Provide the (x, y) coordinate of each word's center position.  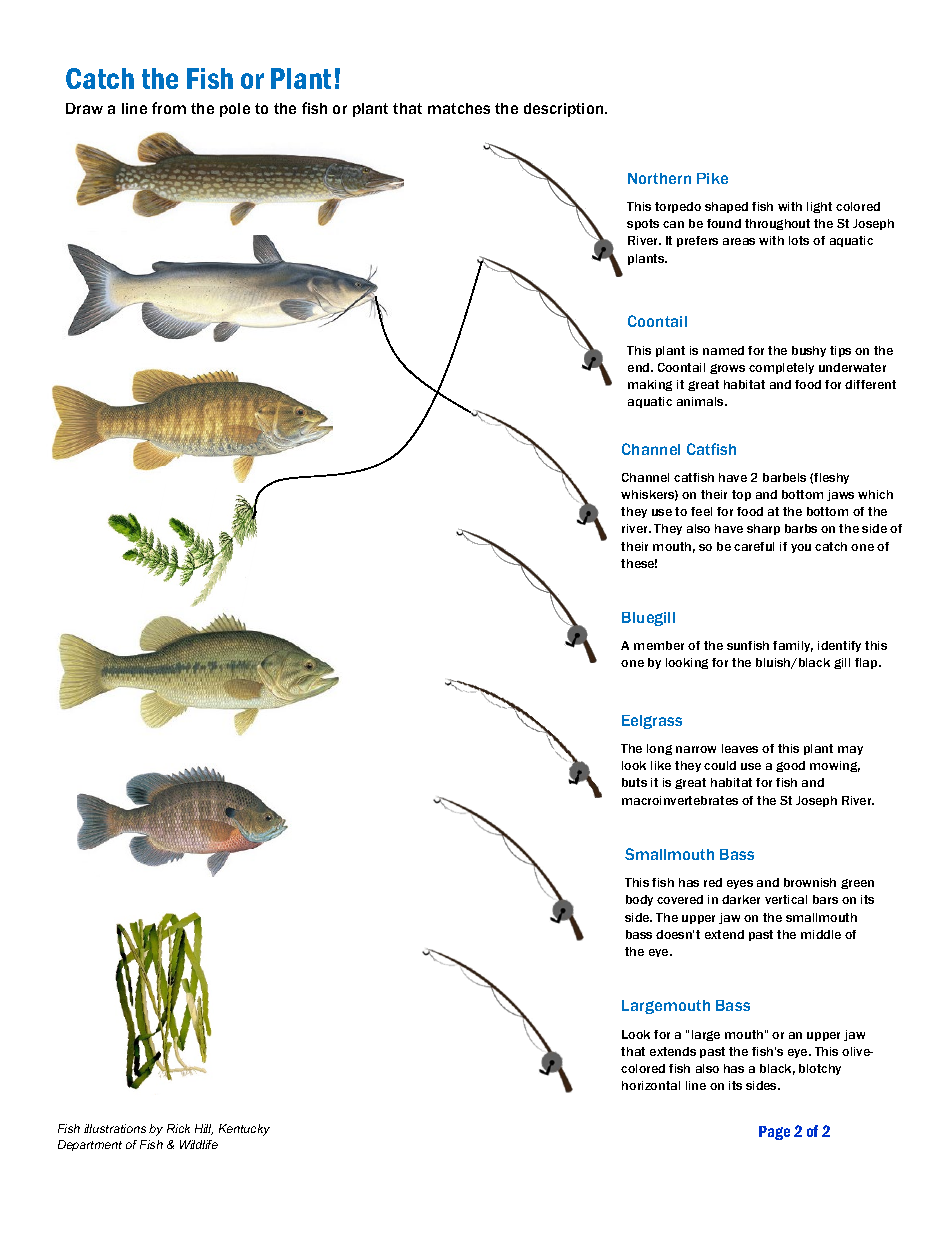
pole (235, 110)
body (639, 900)
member (659, 645)
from (169, 108)
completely (781, 368)
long (659, 749)
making (650, 385)
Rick (178, 1128)
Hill (204, 1129)
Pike (712, 178)
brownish (810, 882)
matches (459, 108)
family (793, 646)
